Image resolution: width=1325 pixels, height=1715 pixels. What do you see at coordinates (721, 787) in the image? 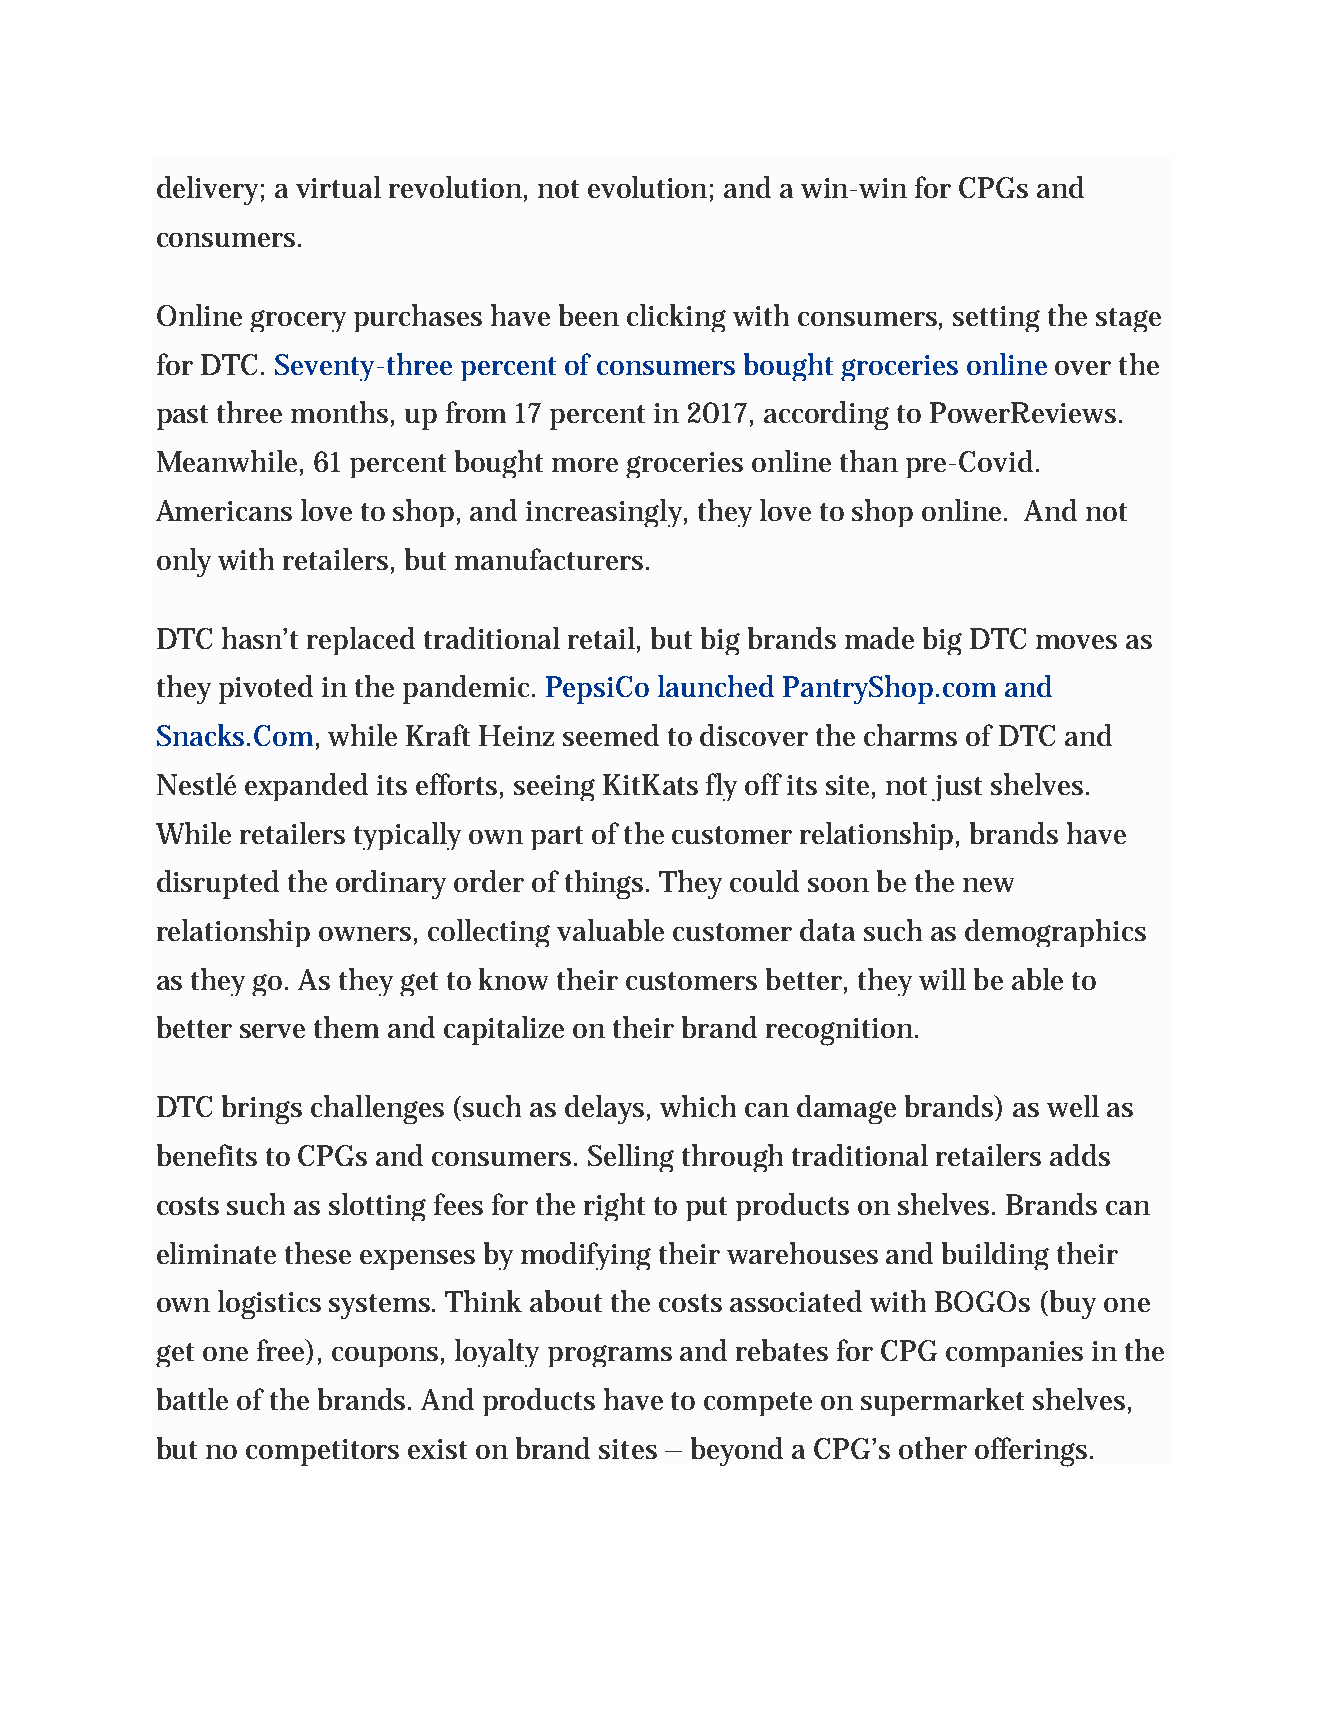
I see `fly` at bounding box center [721, 787].
